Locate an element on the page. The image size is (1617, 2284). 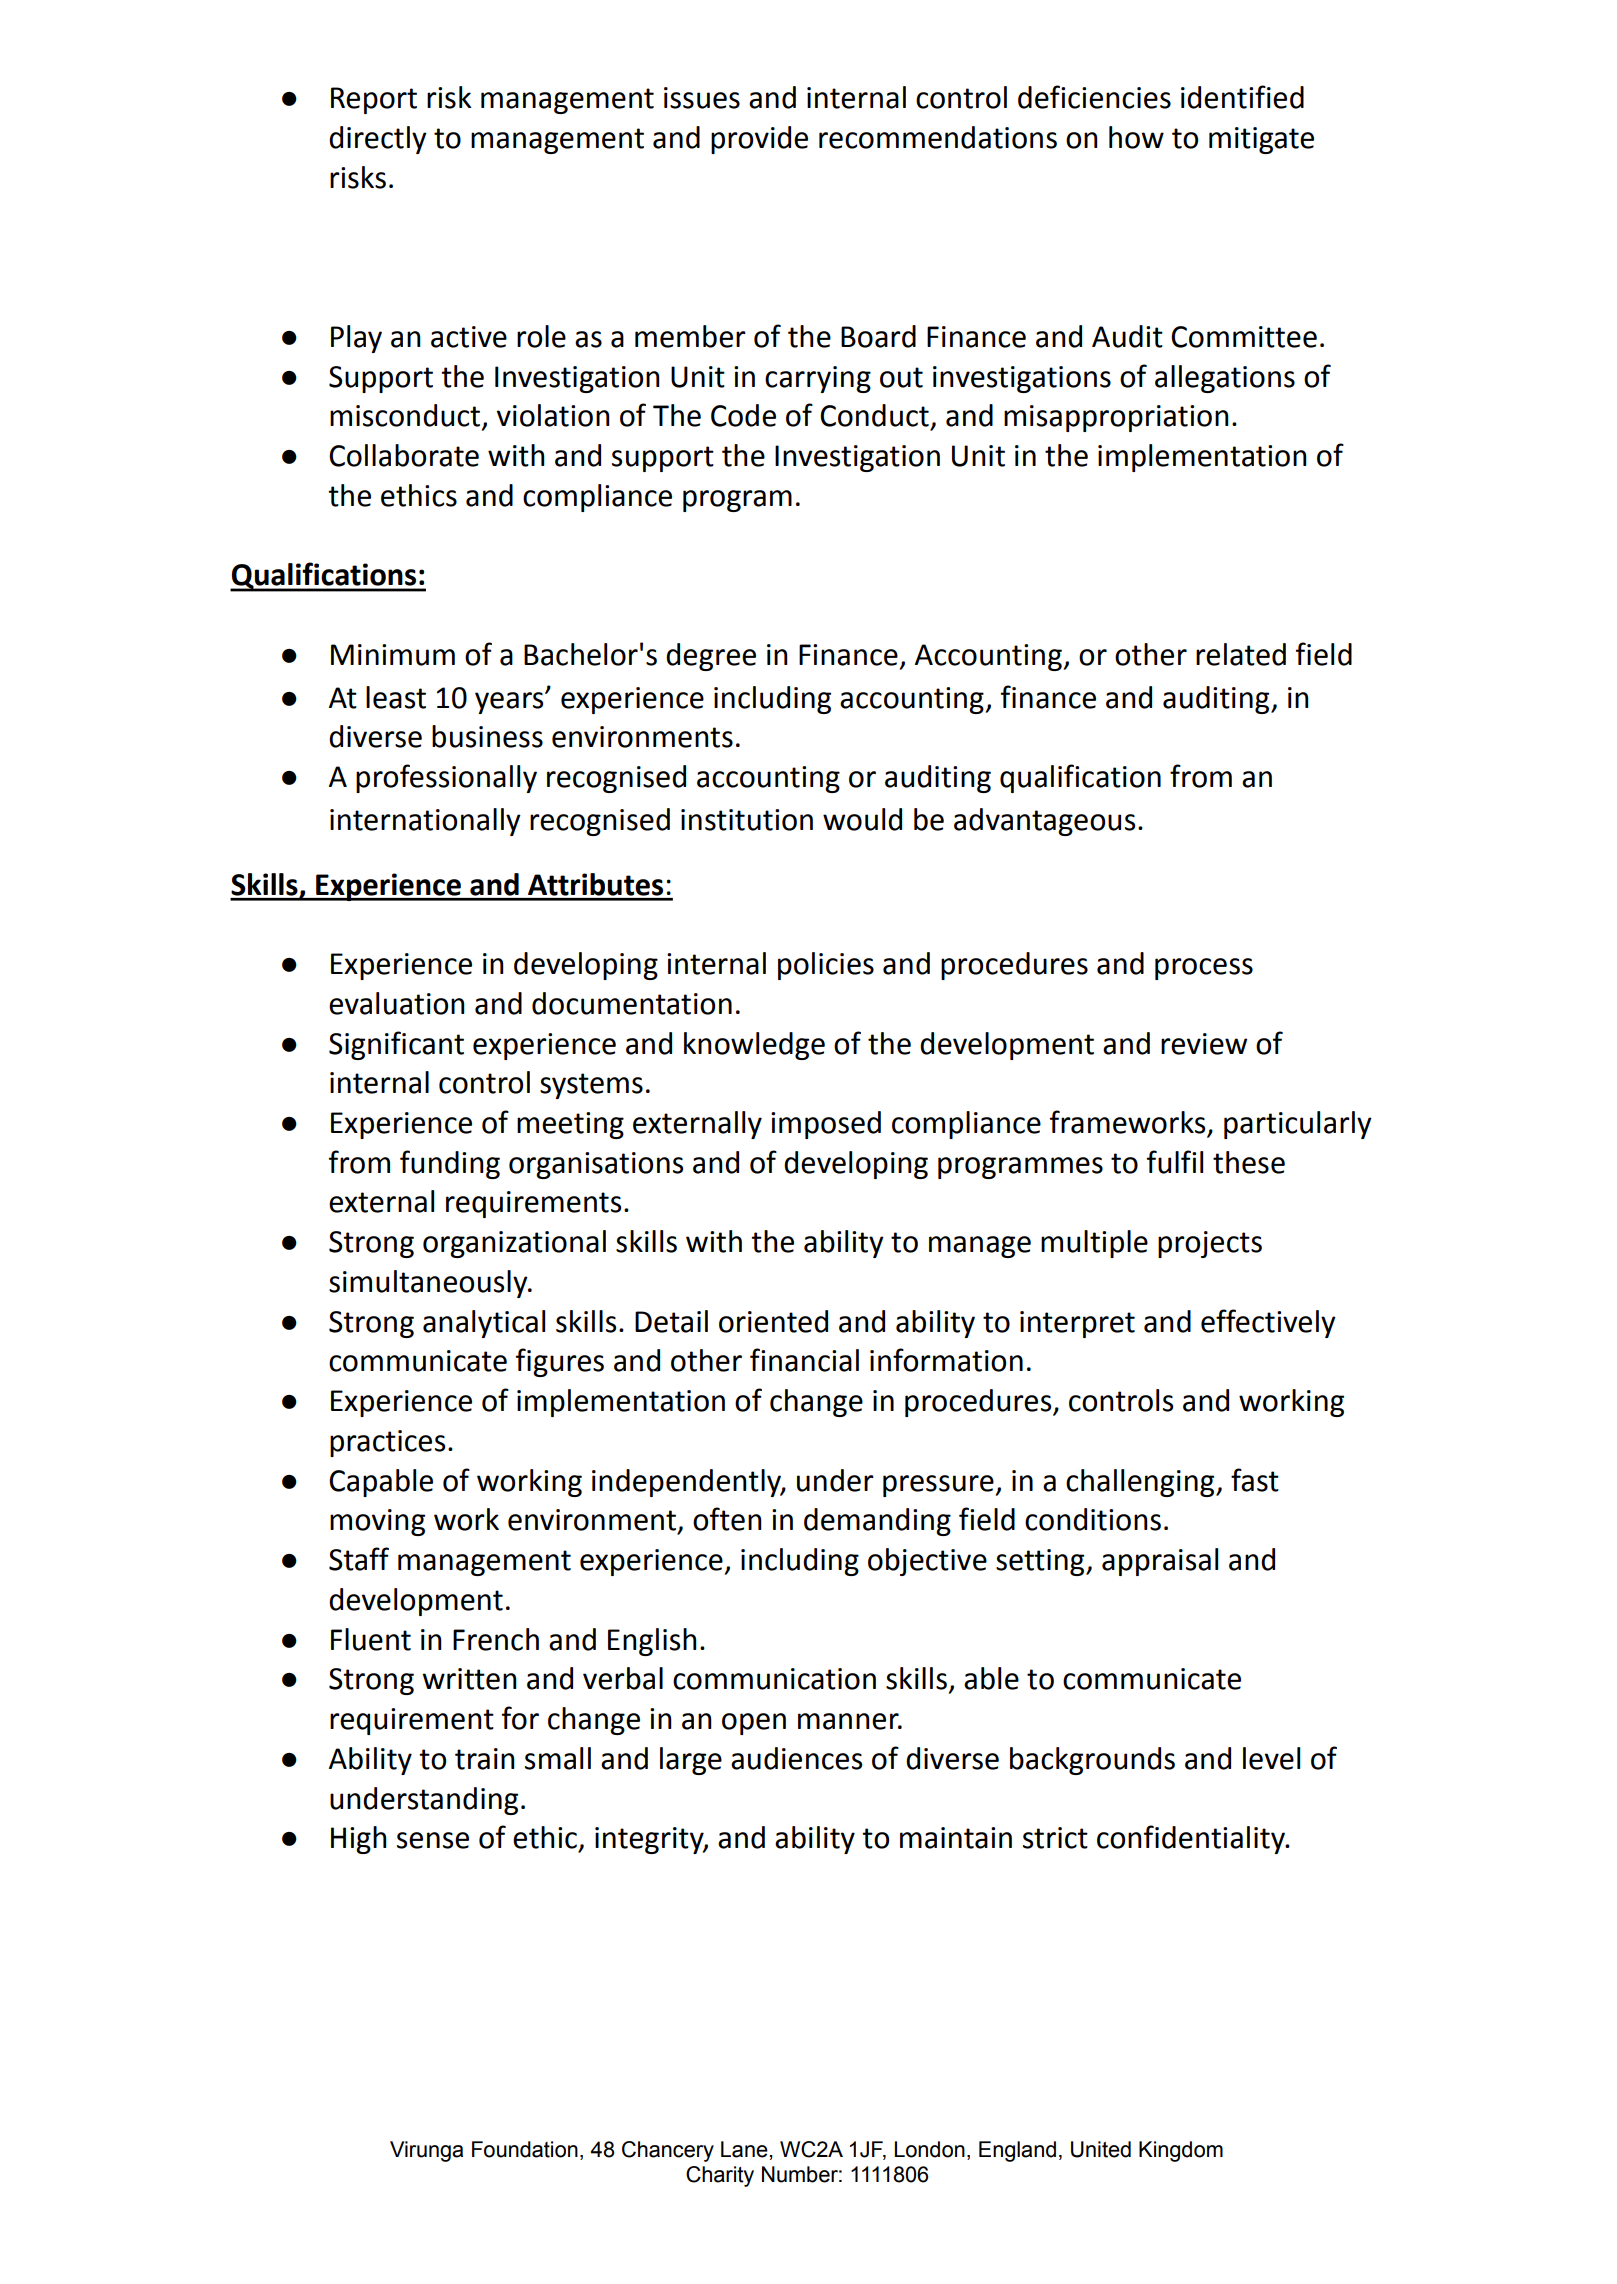
provide is located at coordinates (759, 140).
